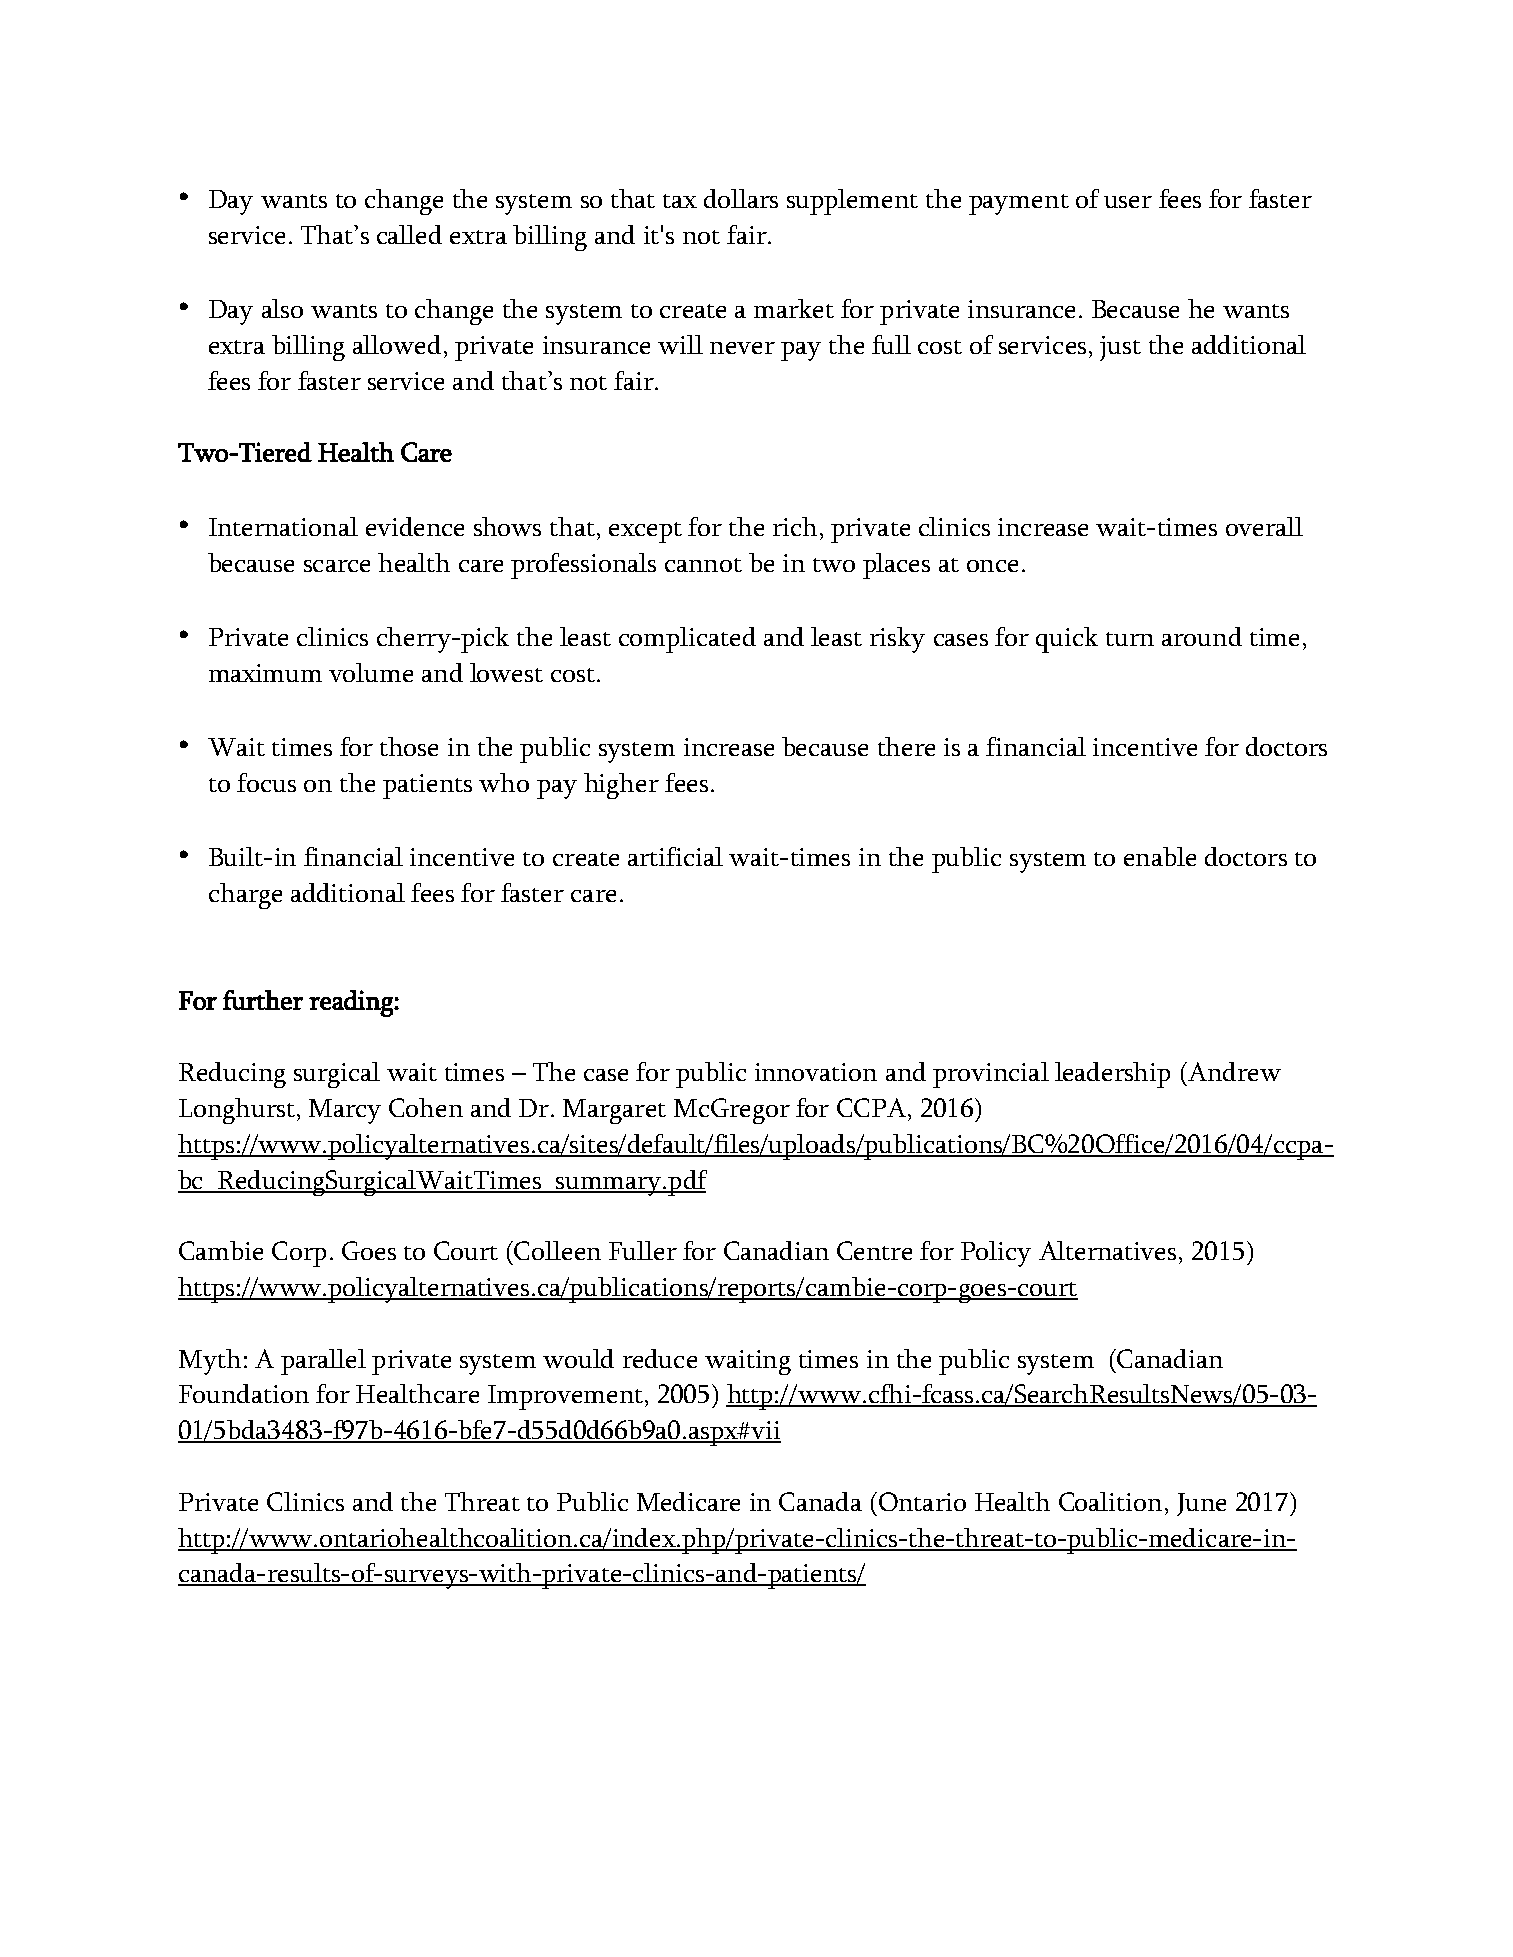 The width and height of the screenshot is (1513, 1957). I want to click on Foundation, so click(244, 1393).
